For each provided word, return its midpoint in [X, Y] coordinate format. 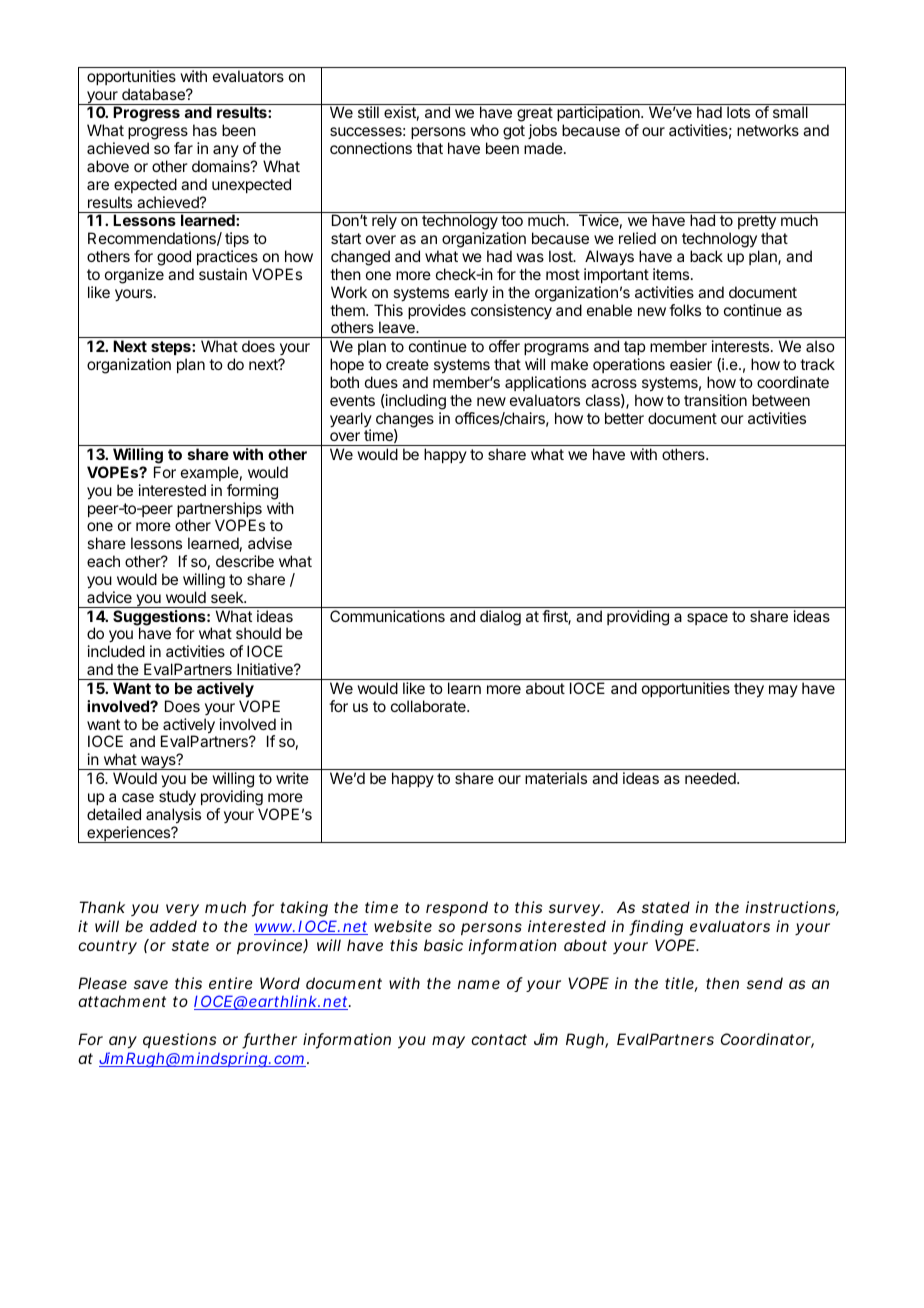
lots [738, 112]
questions [179, 1040]
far [183, 148]
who [484, 130]
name [479, 984]
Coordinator [767, 1040]
